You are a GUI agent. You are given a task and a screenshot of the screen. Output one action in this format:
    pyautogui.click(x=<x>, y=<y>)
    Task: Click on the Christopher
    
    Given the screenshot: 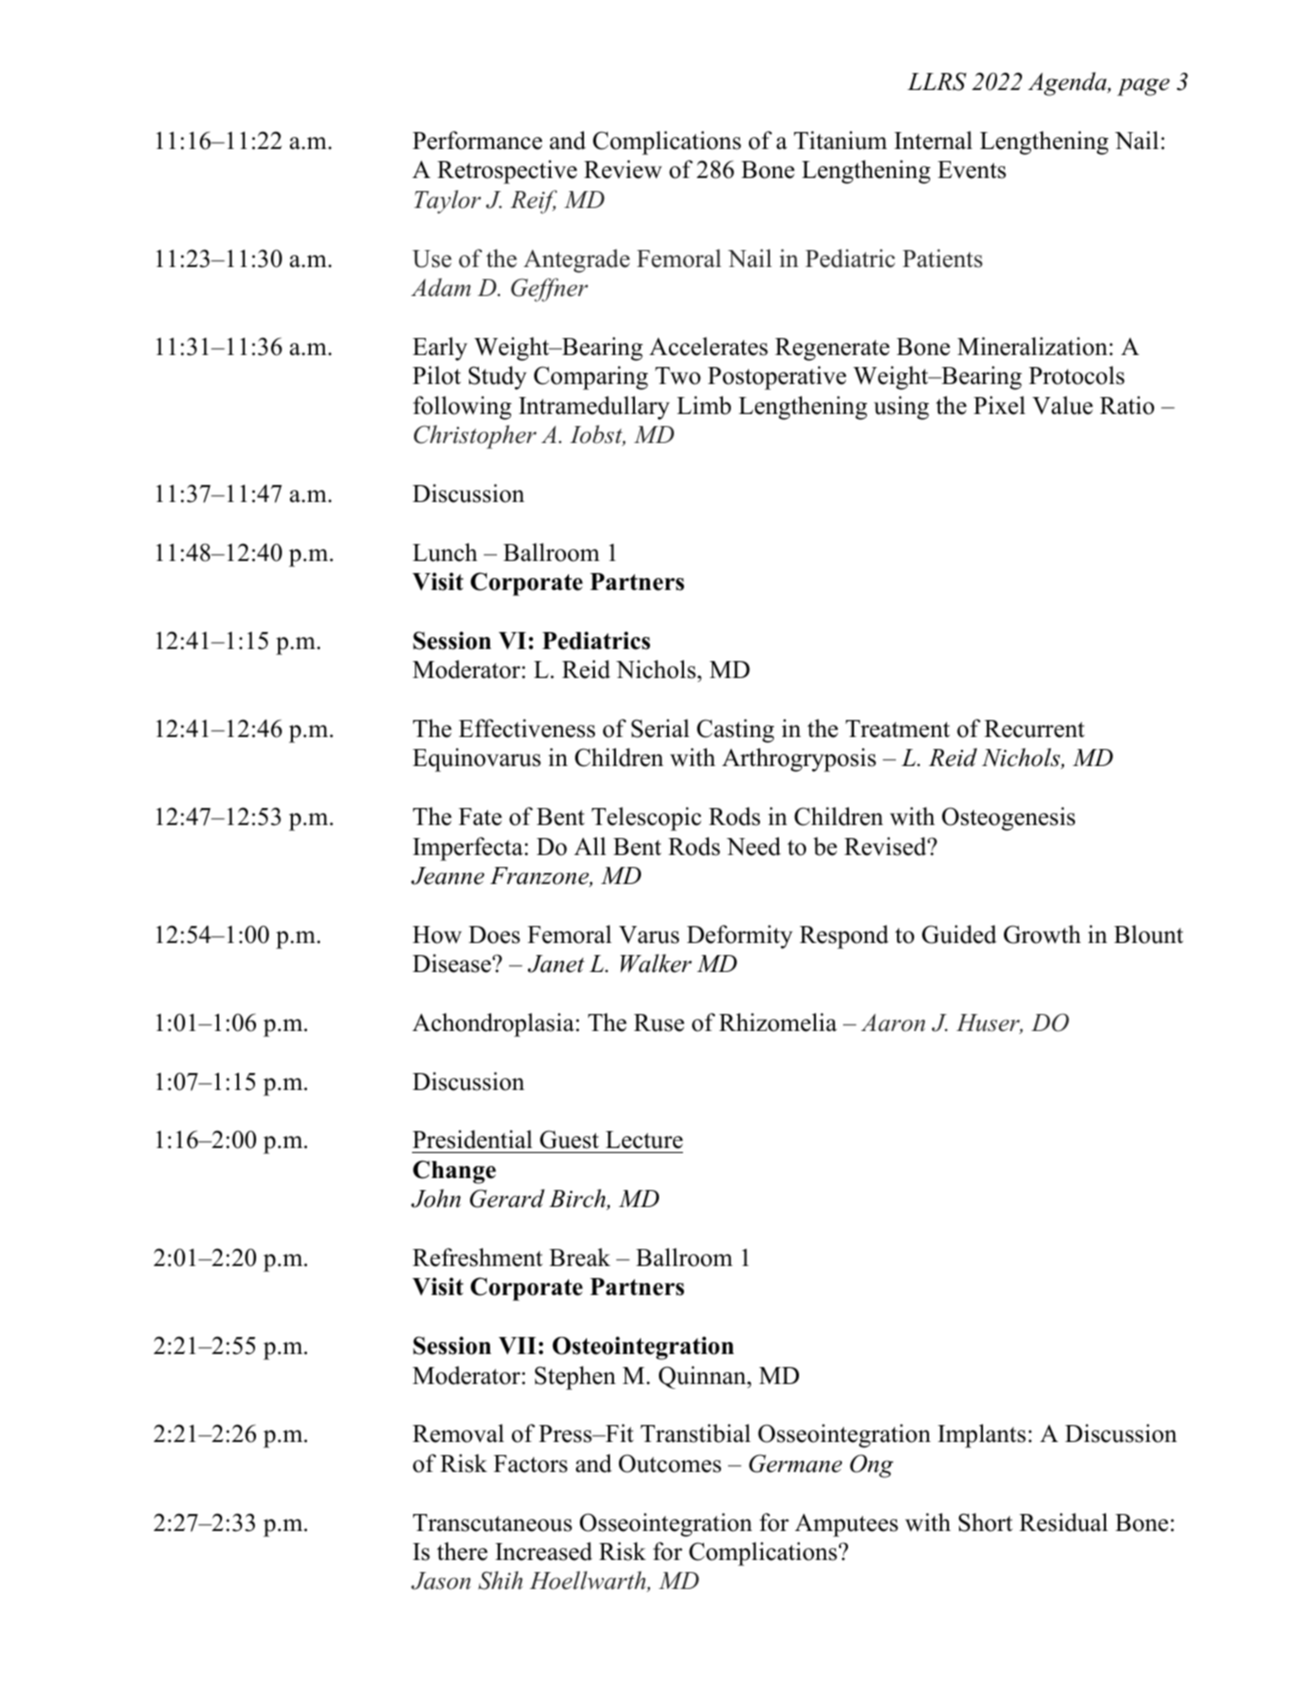 What is the action you would take?
    pyautogui.click(x=475, y=437)
